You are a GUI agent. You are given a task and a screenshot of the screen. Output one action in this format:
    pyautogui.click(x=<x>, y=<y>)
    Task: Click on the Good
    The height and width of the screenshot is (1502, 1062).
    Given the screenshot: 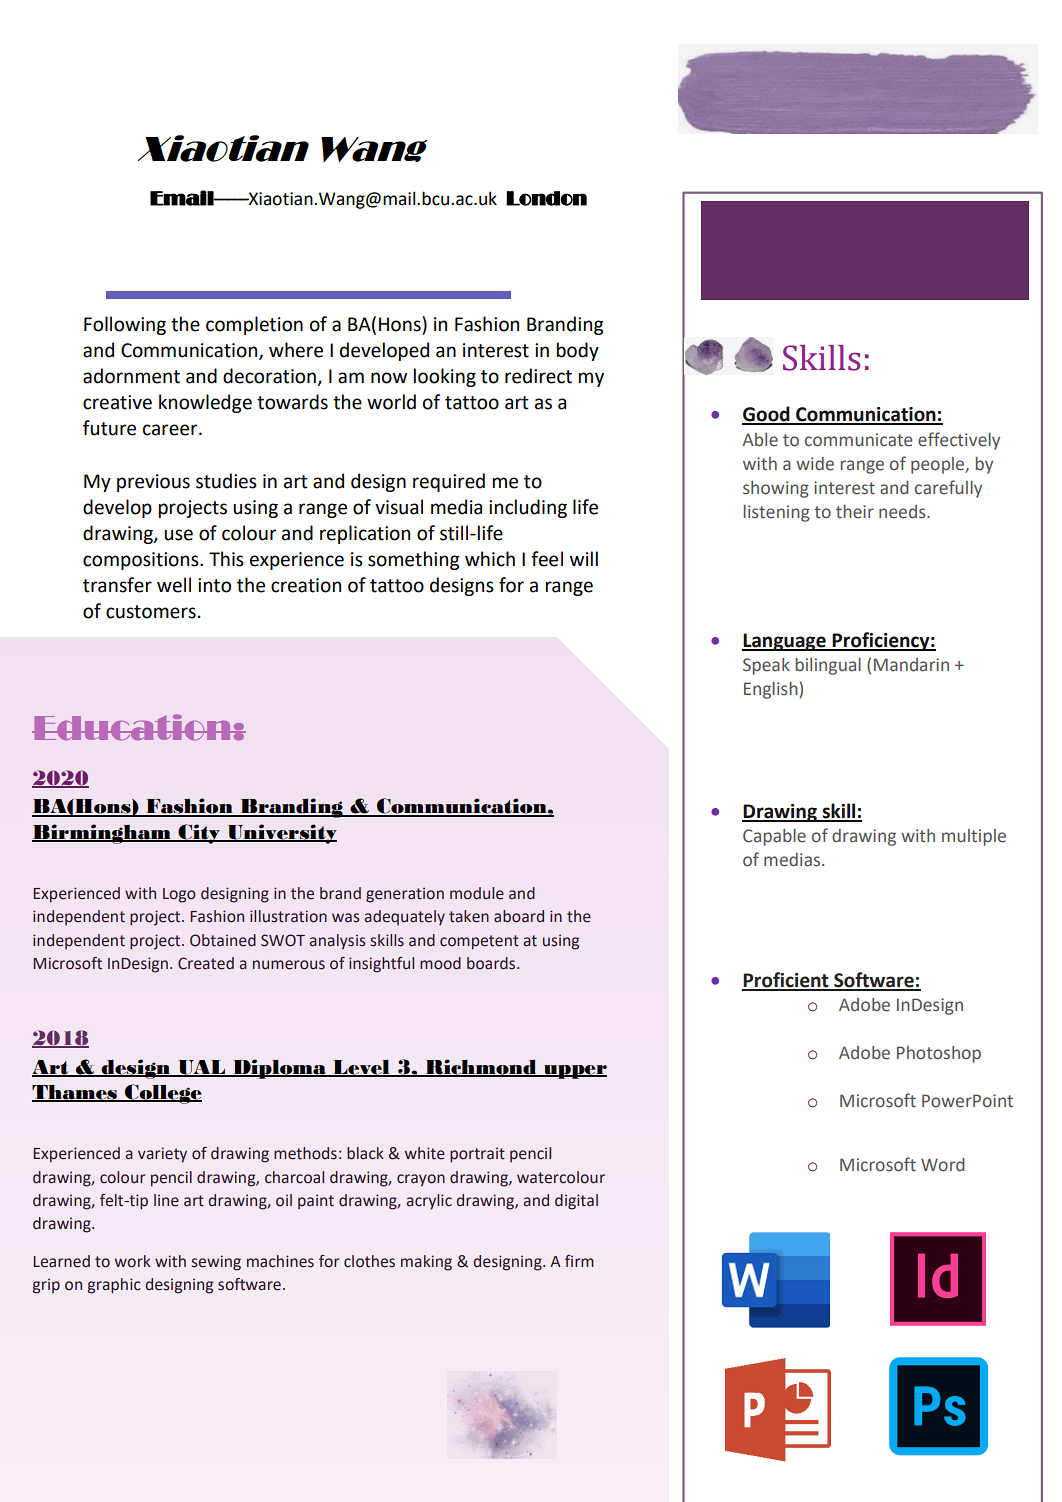 What is the action you would take?
    pyautogui.click(x=767, y=415)
